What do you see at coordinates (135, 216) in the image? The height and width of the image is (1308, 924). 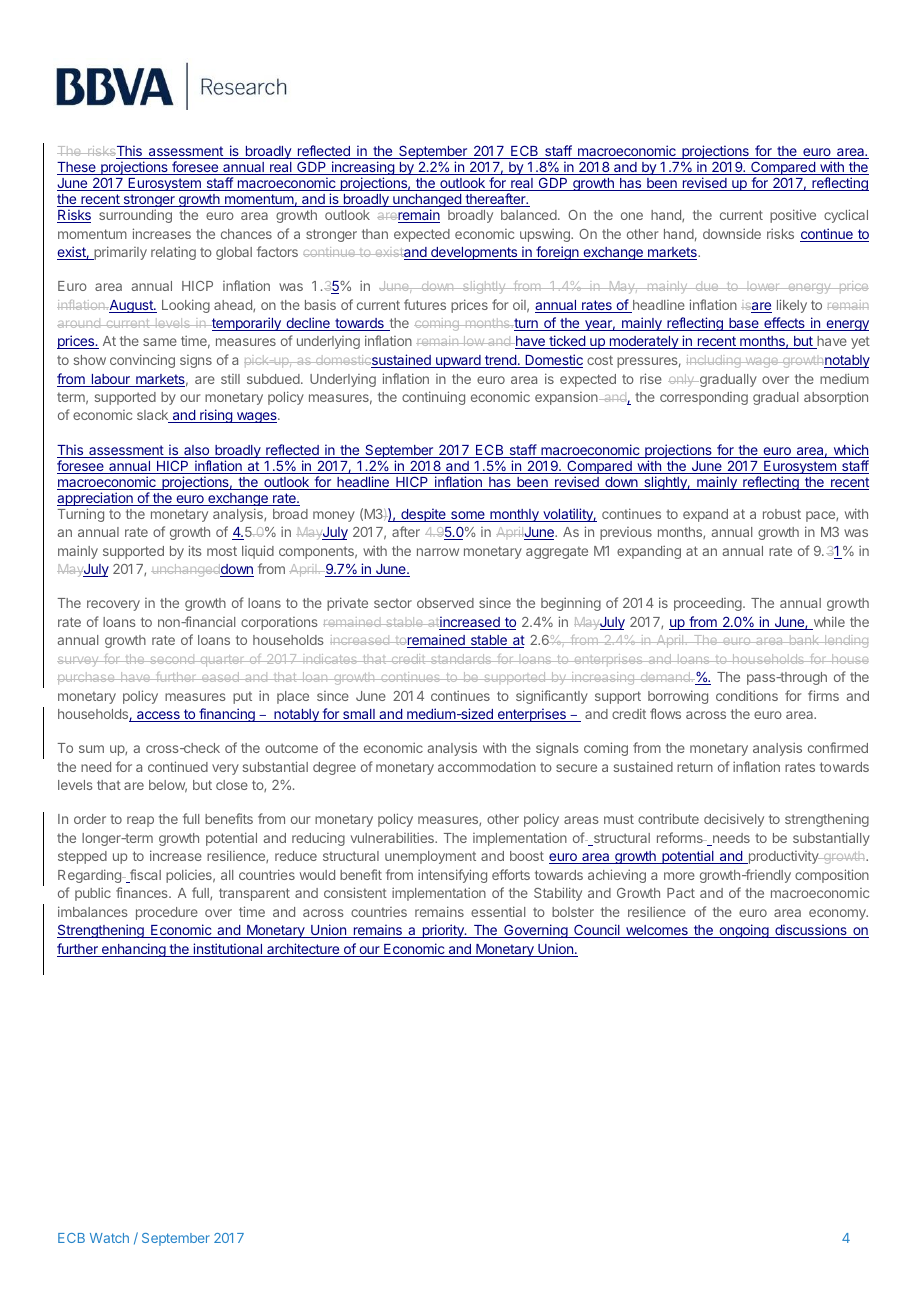 I see `surrounding` at bounding box center [135, 216].
